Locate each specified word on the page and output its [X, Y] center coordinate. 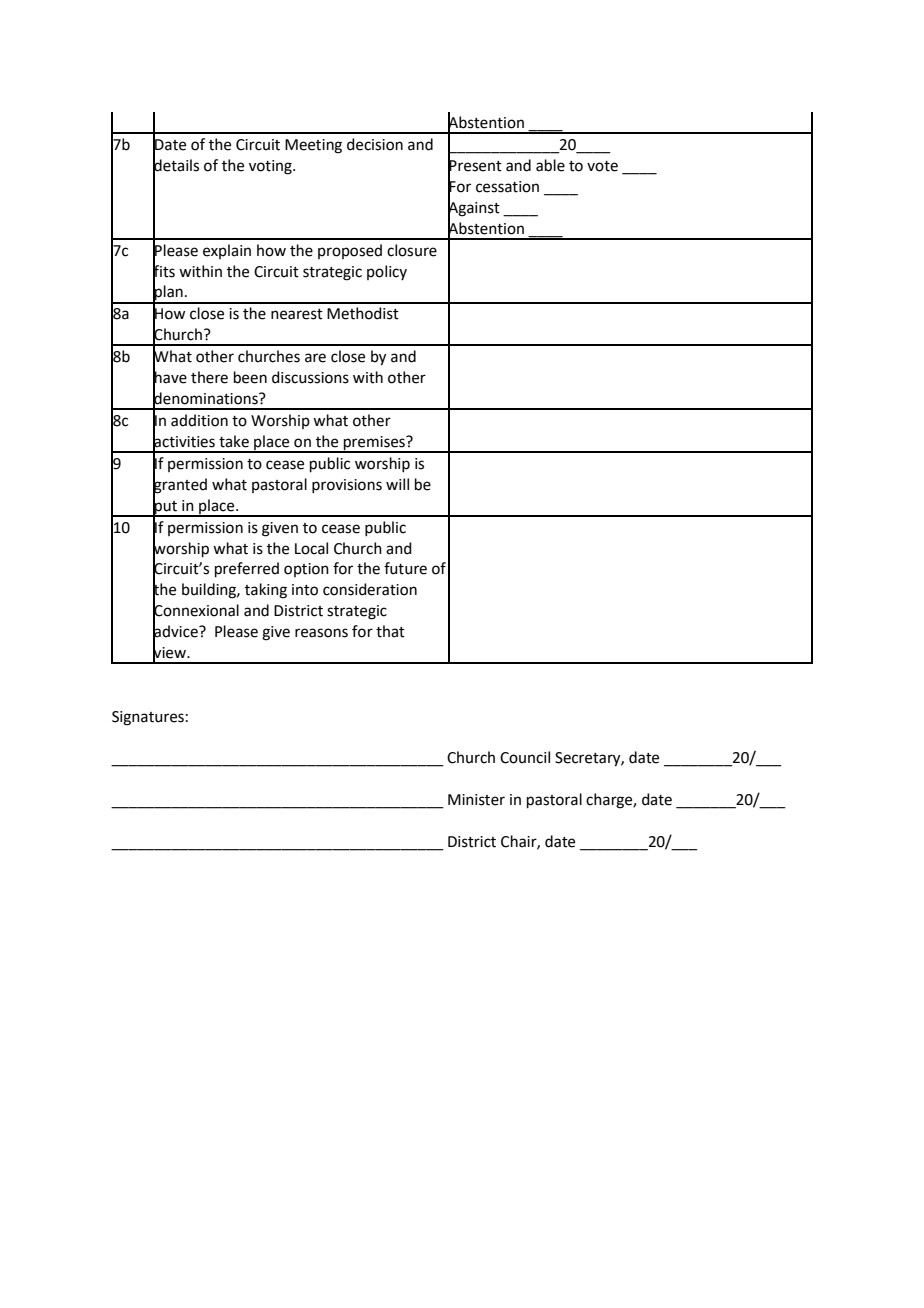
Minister [476, 800]
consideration [370, 589]
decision [375, 144]
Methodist [363, 313]
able [550, 165]
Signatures [148, 718]
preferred [247, 569]
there [209, 377]
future [405, 568]
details [176, 165]
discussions [310, 377]
